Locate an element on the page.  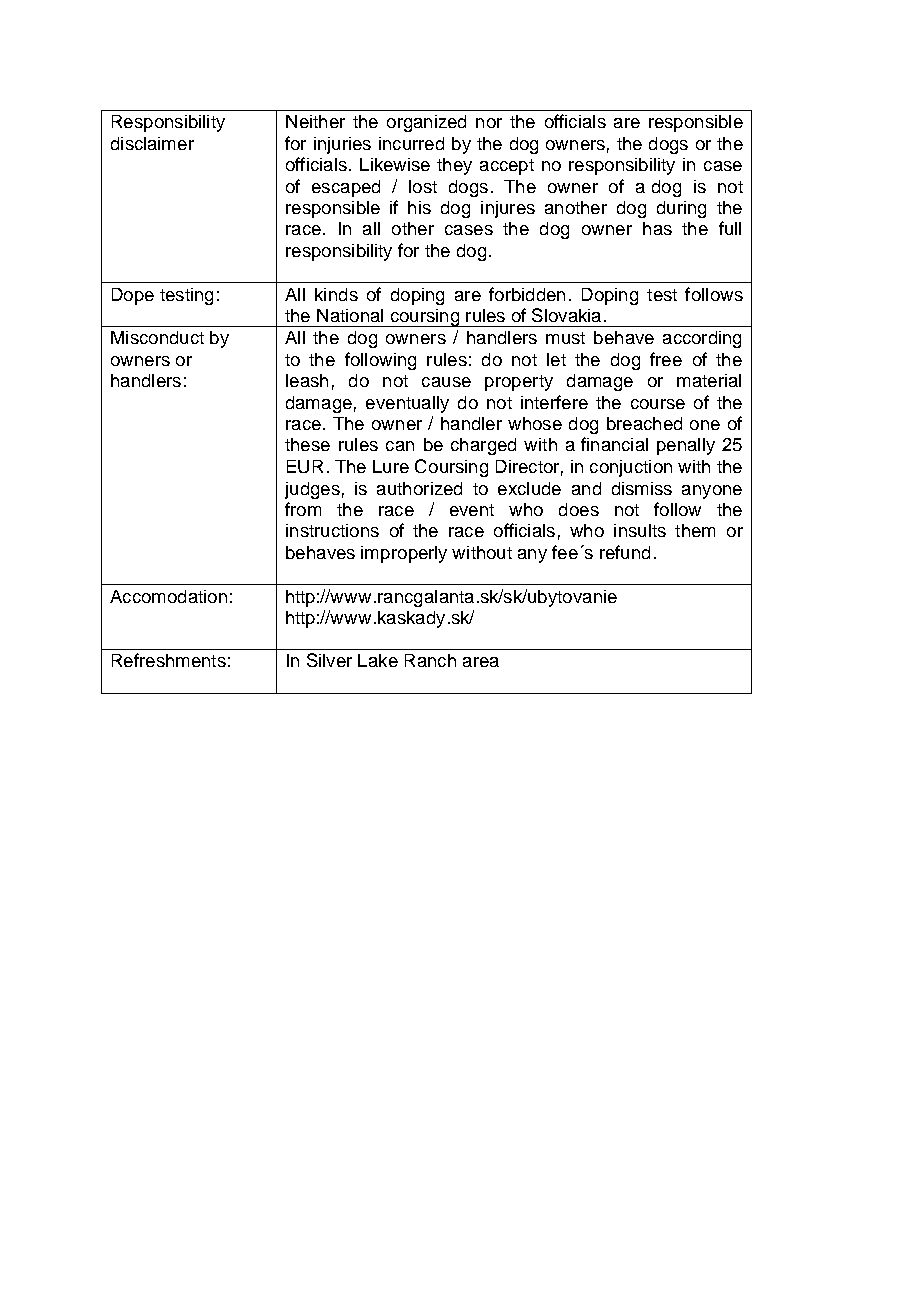
during is located at coordinates (681, 209).
